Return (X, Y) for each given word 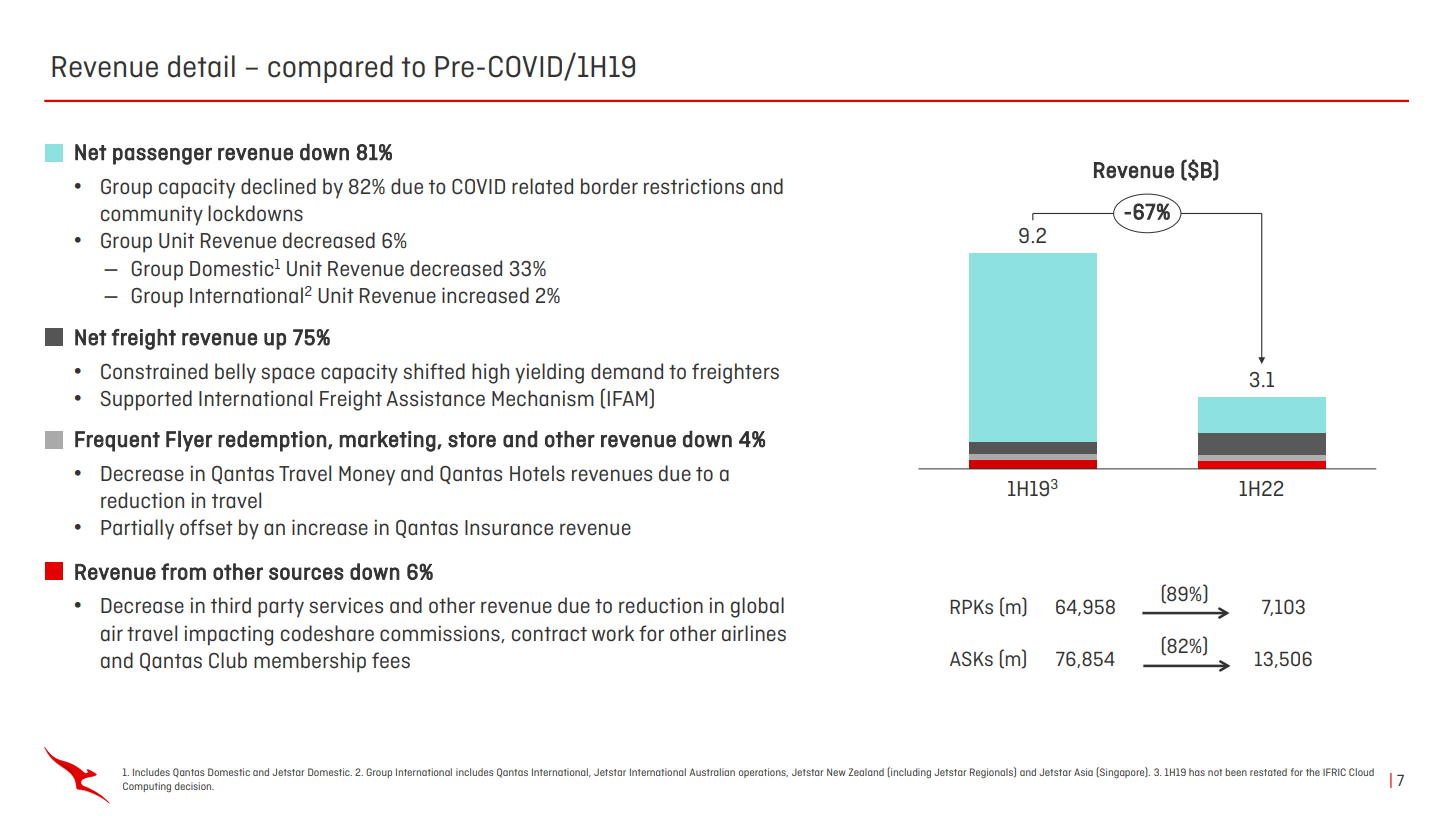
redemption (272, 441)
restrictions (694, 186)
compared (330, 69)
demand (627, 371)
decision (194, 786)
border (609, 186)
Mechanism (543, 398)
